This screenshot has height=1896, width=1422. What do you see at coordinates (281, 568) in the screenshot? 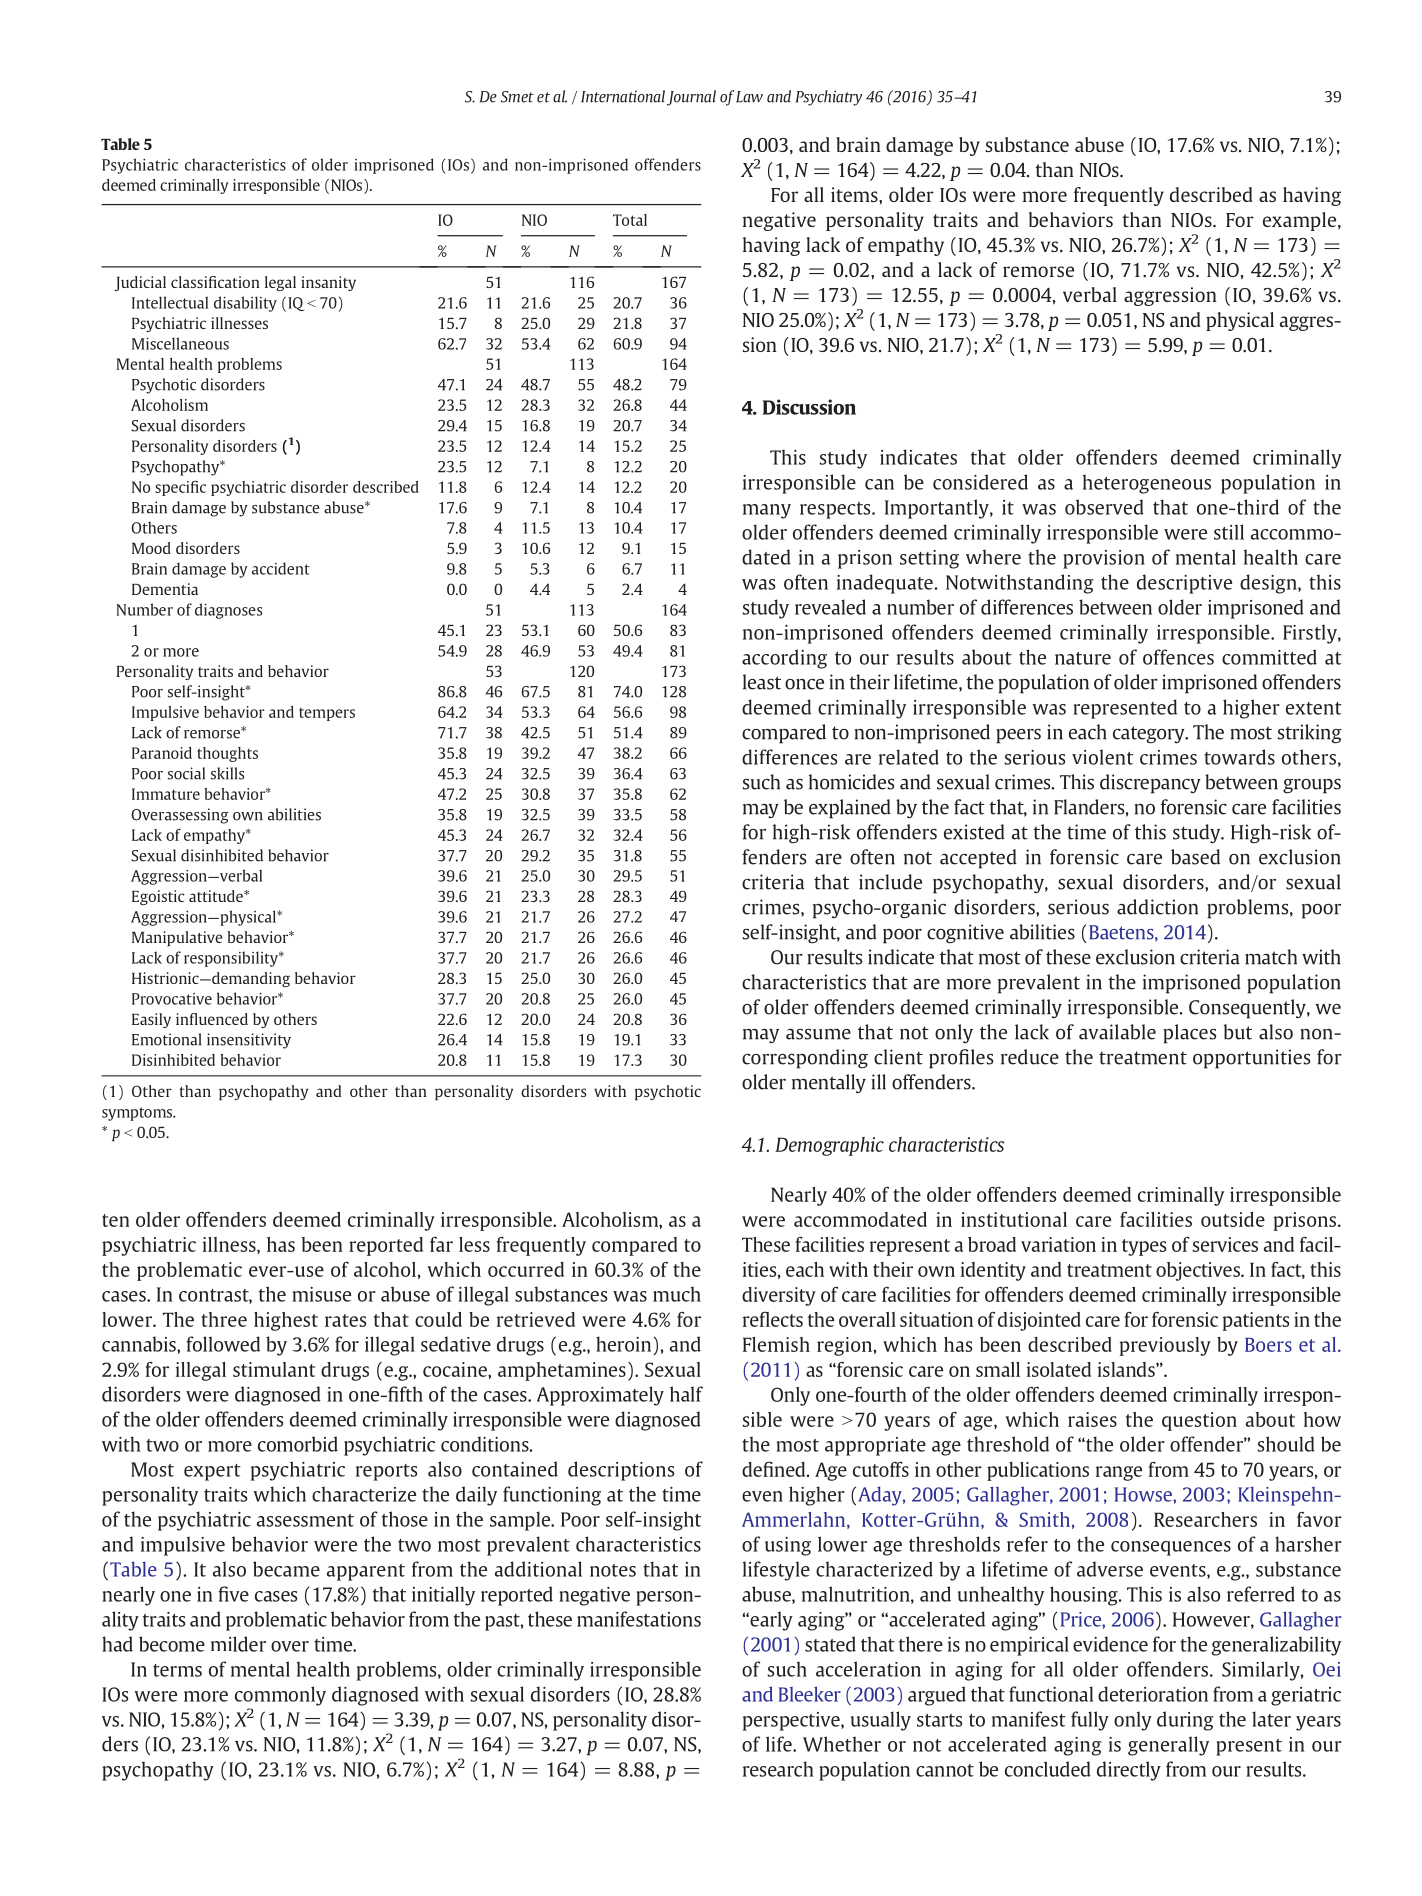
I see `accident` at bounding box center [281, 568].
